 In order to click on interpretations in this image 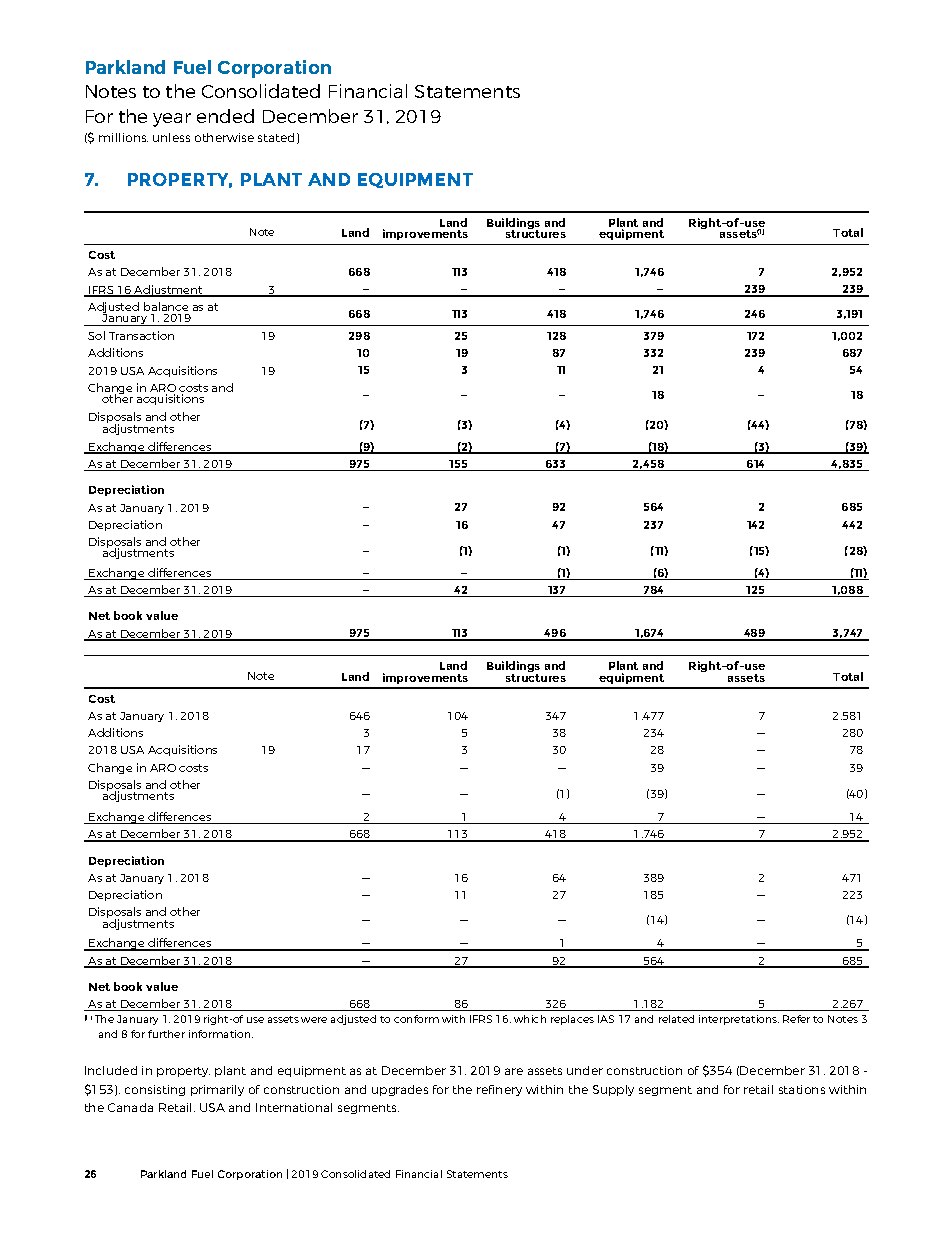, I will do `click(739, 1020)`.
